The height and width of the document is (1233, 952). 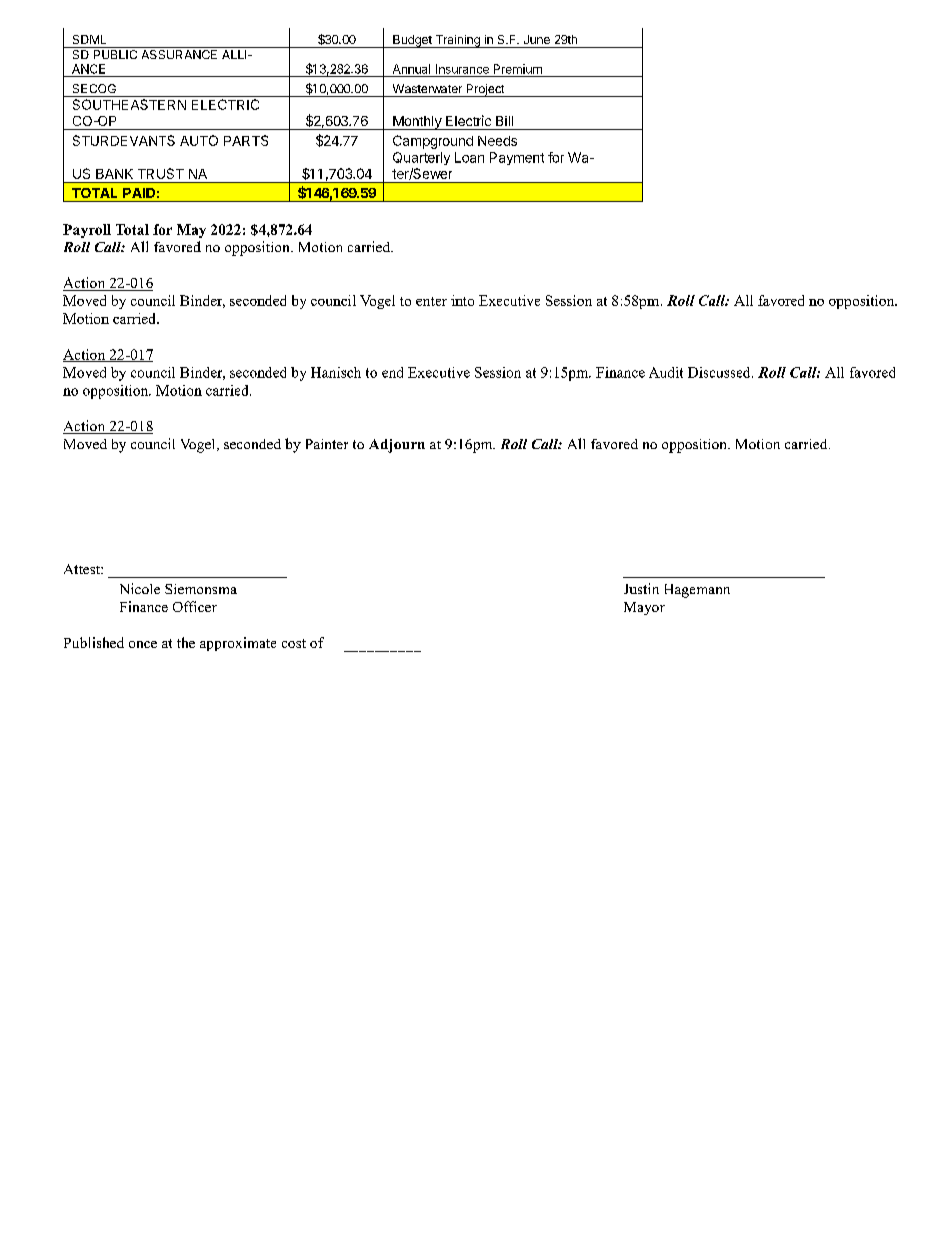 What do you see at coordinates (697, 591) in the document?
I see `Hagemann` at bounding box center [697, 591].
